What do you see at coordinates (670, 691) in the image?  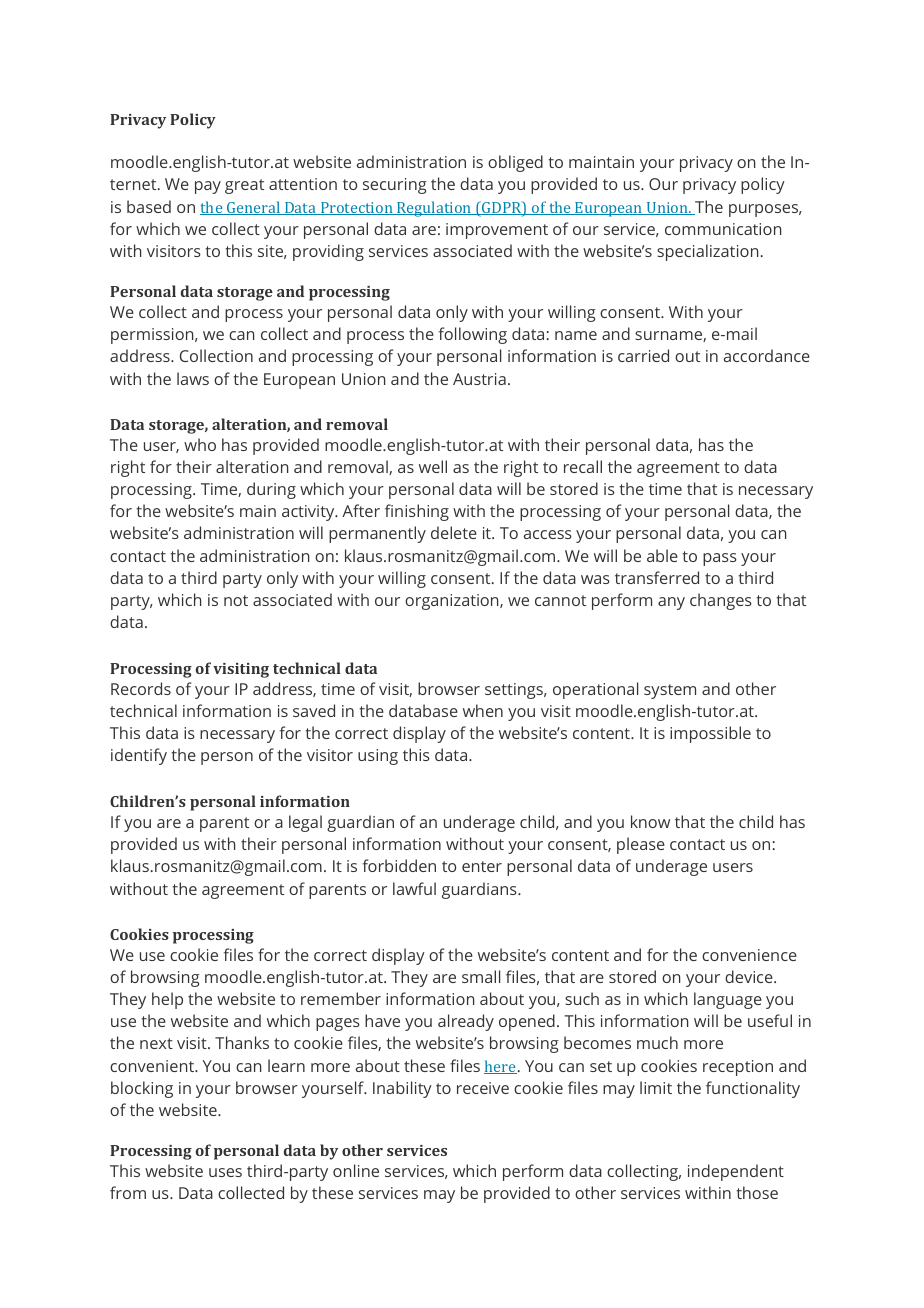 I see `system` at bounding box center [670, 691].
